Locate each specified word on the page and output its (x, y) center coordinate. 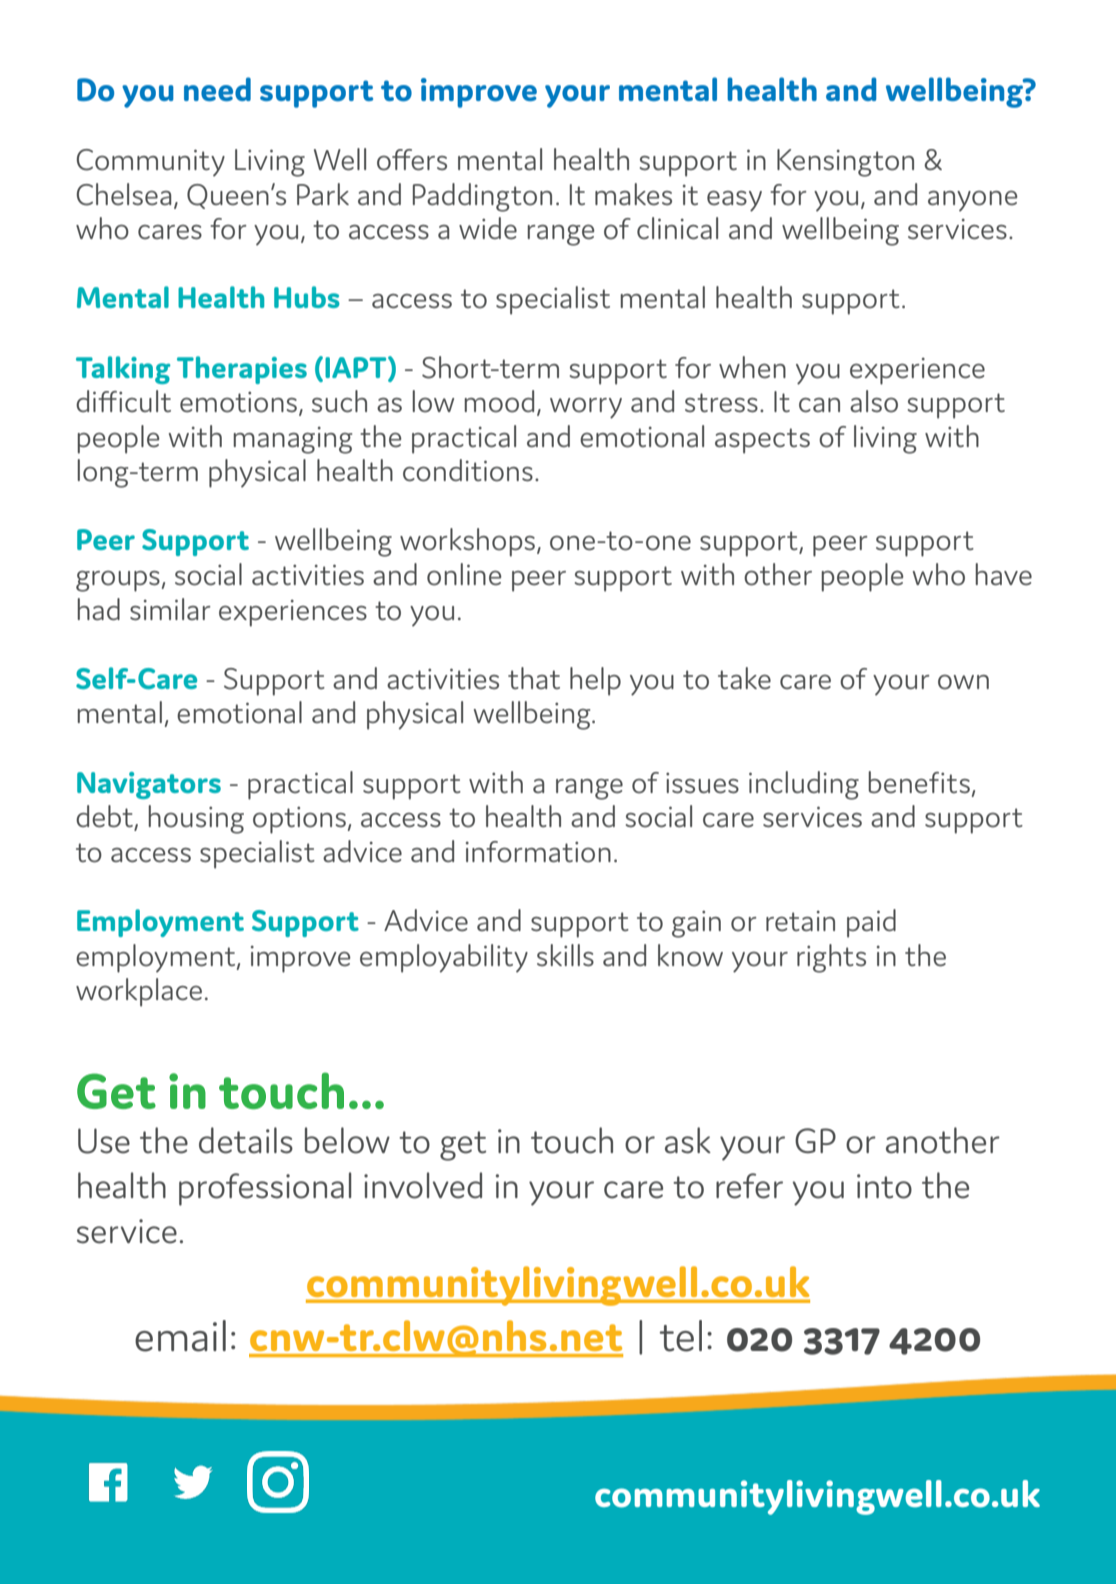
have (1003, 574)
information (538, 852)
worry (586, 408)
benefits (919, 782)
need (217, 89)
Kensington (845, 163)
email (180, 1336)
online (464, 574)
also (874, 401)
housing (196, 819)
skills (565, 955)
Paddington (482, 197)
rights (831, 958)
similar (170, 609)
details (246, 1140)
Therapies (242, 370)
